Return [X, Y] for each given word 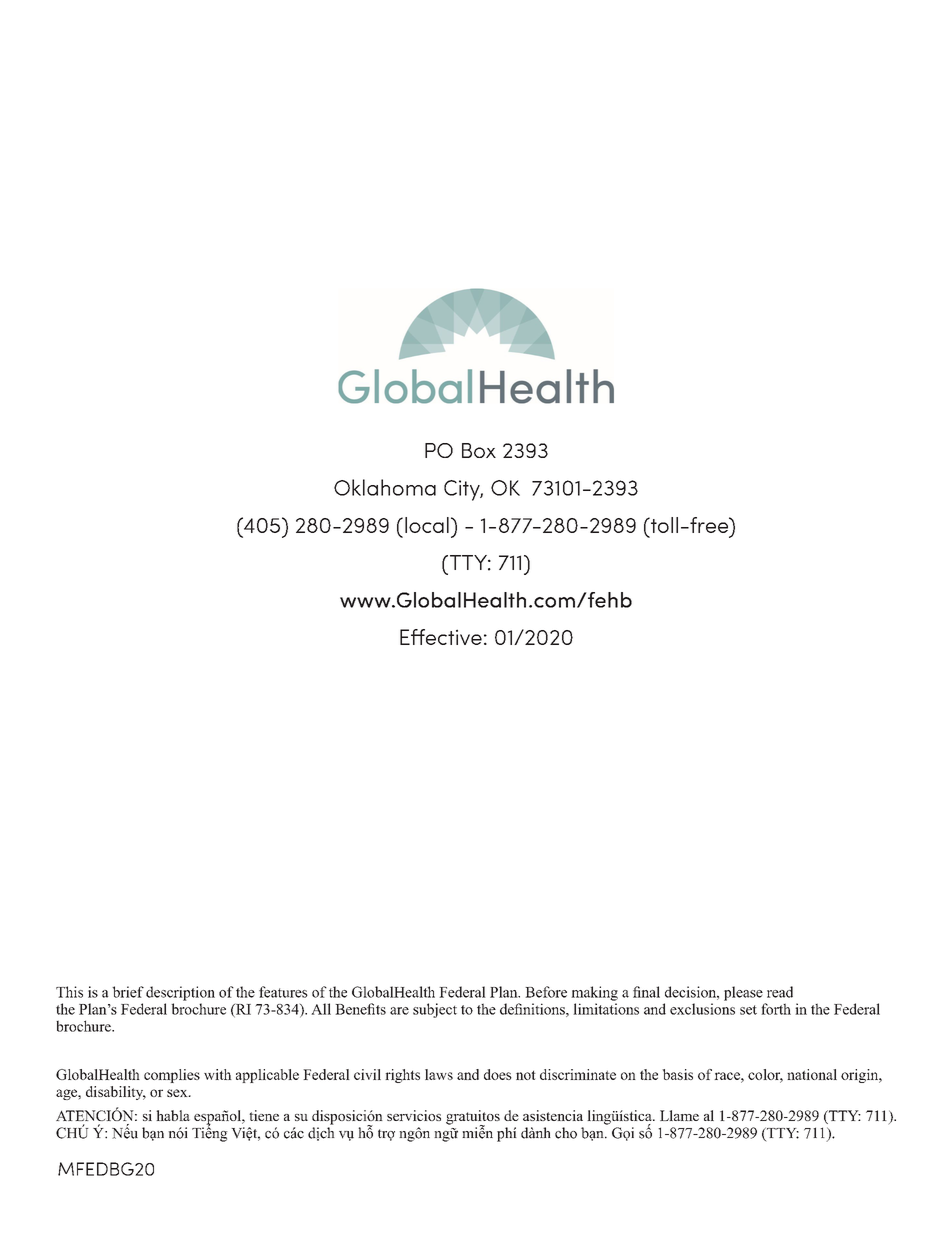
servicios [414, 1115]
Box [479, 450]
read [780, 992]
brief [128, 992]
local [427, 525]
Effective [441, 637]
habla [173, 1115]
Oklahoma [385, 487]
